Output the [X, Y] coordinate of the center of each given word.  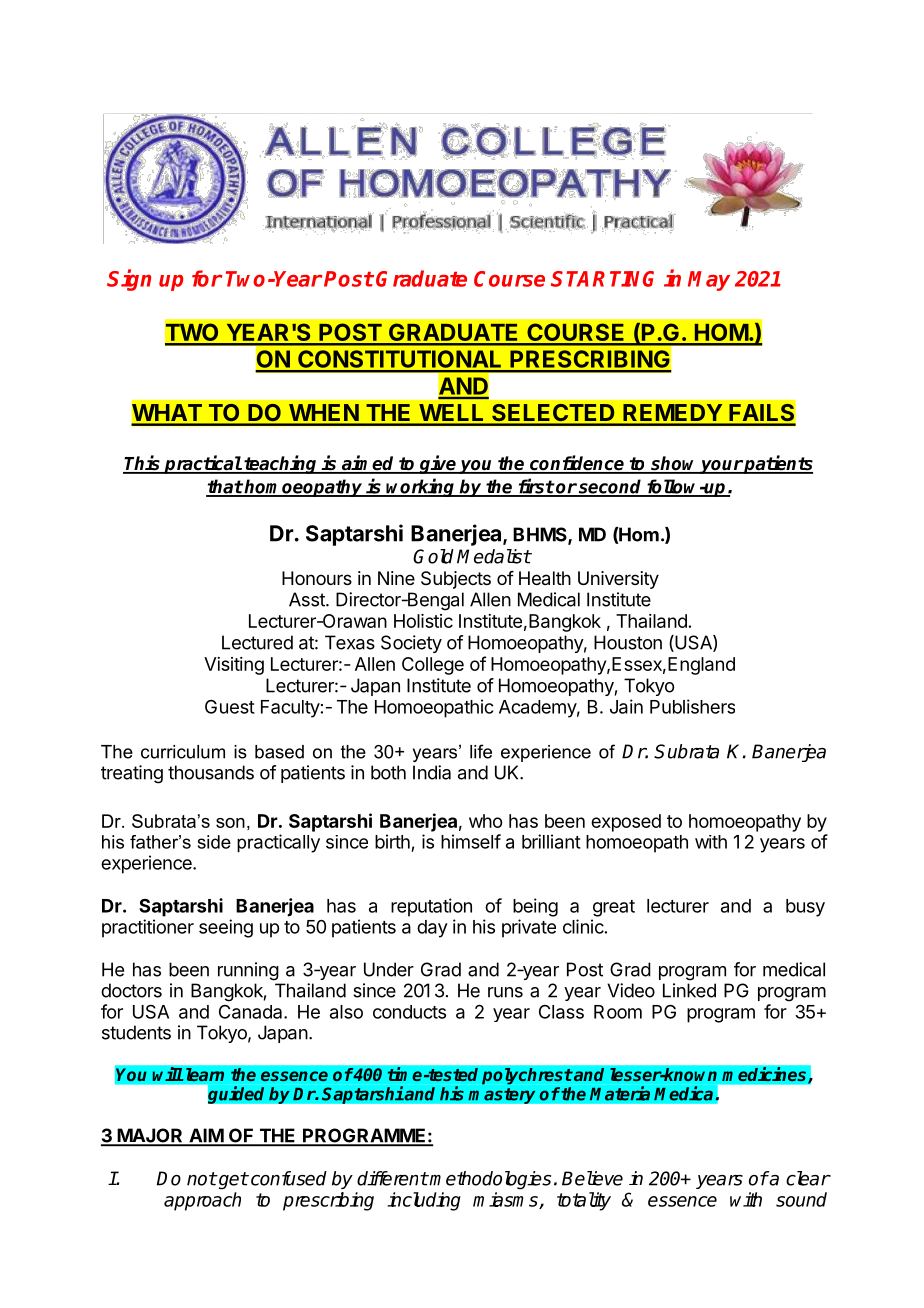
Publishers [692, 706]
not [202, 1179]
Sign [129, 280]
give [438, 464]
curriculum [183, 752]
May [709, 281]
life [481, 751]
